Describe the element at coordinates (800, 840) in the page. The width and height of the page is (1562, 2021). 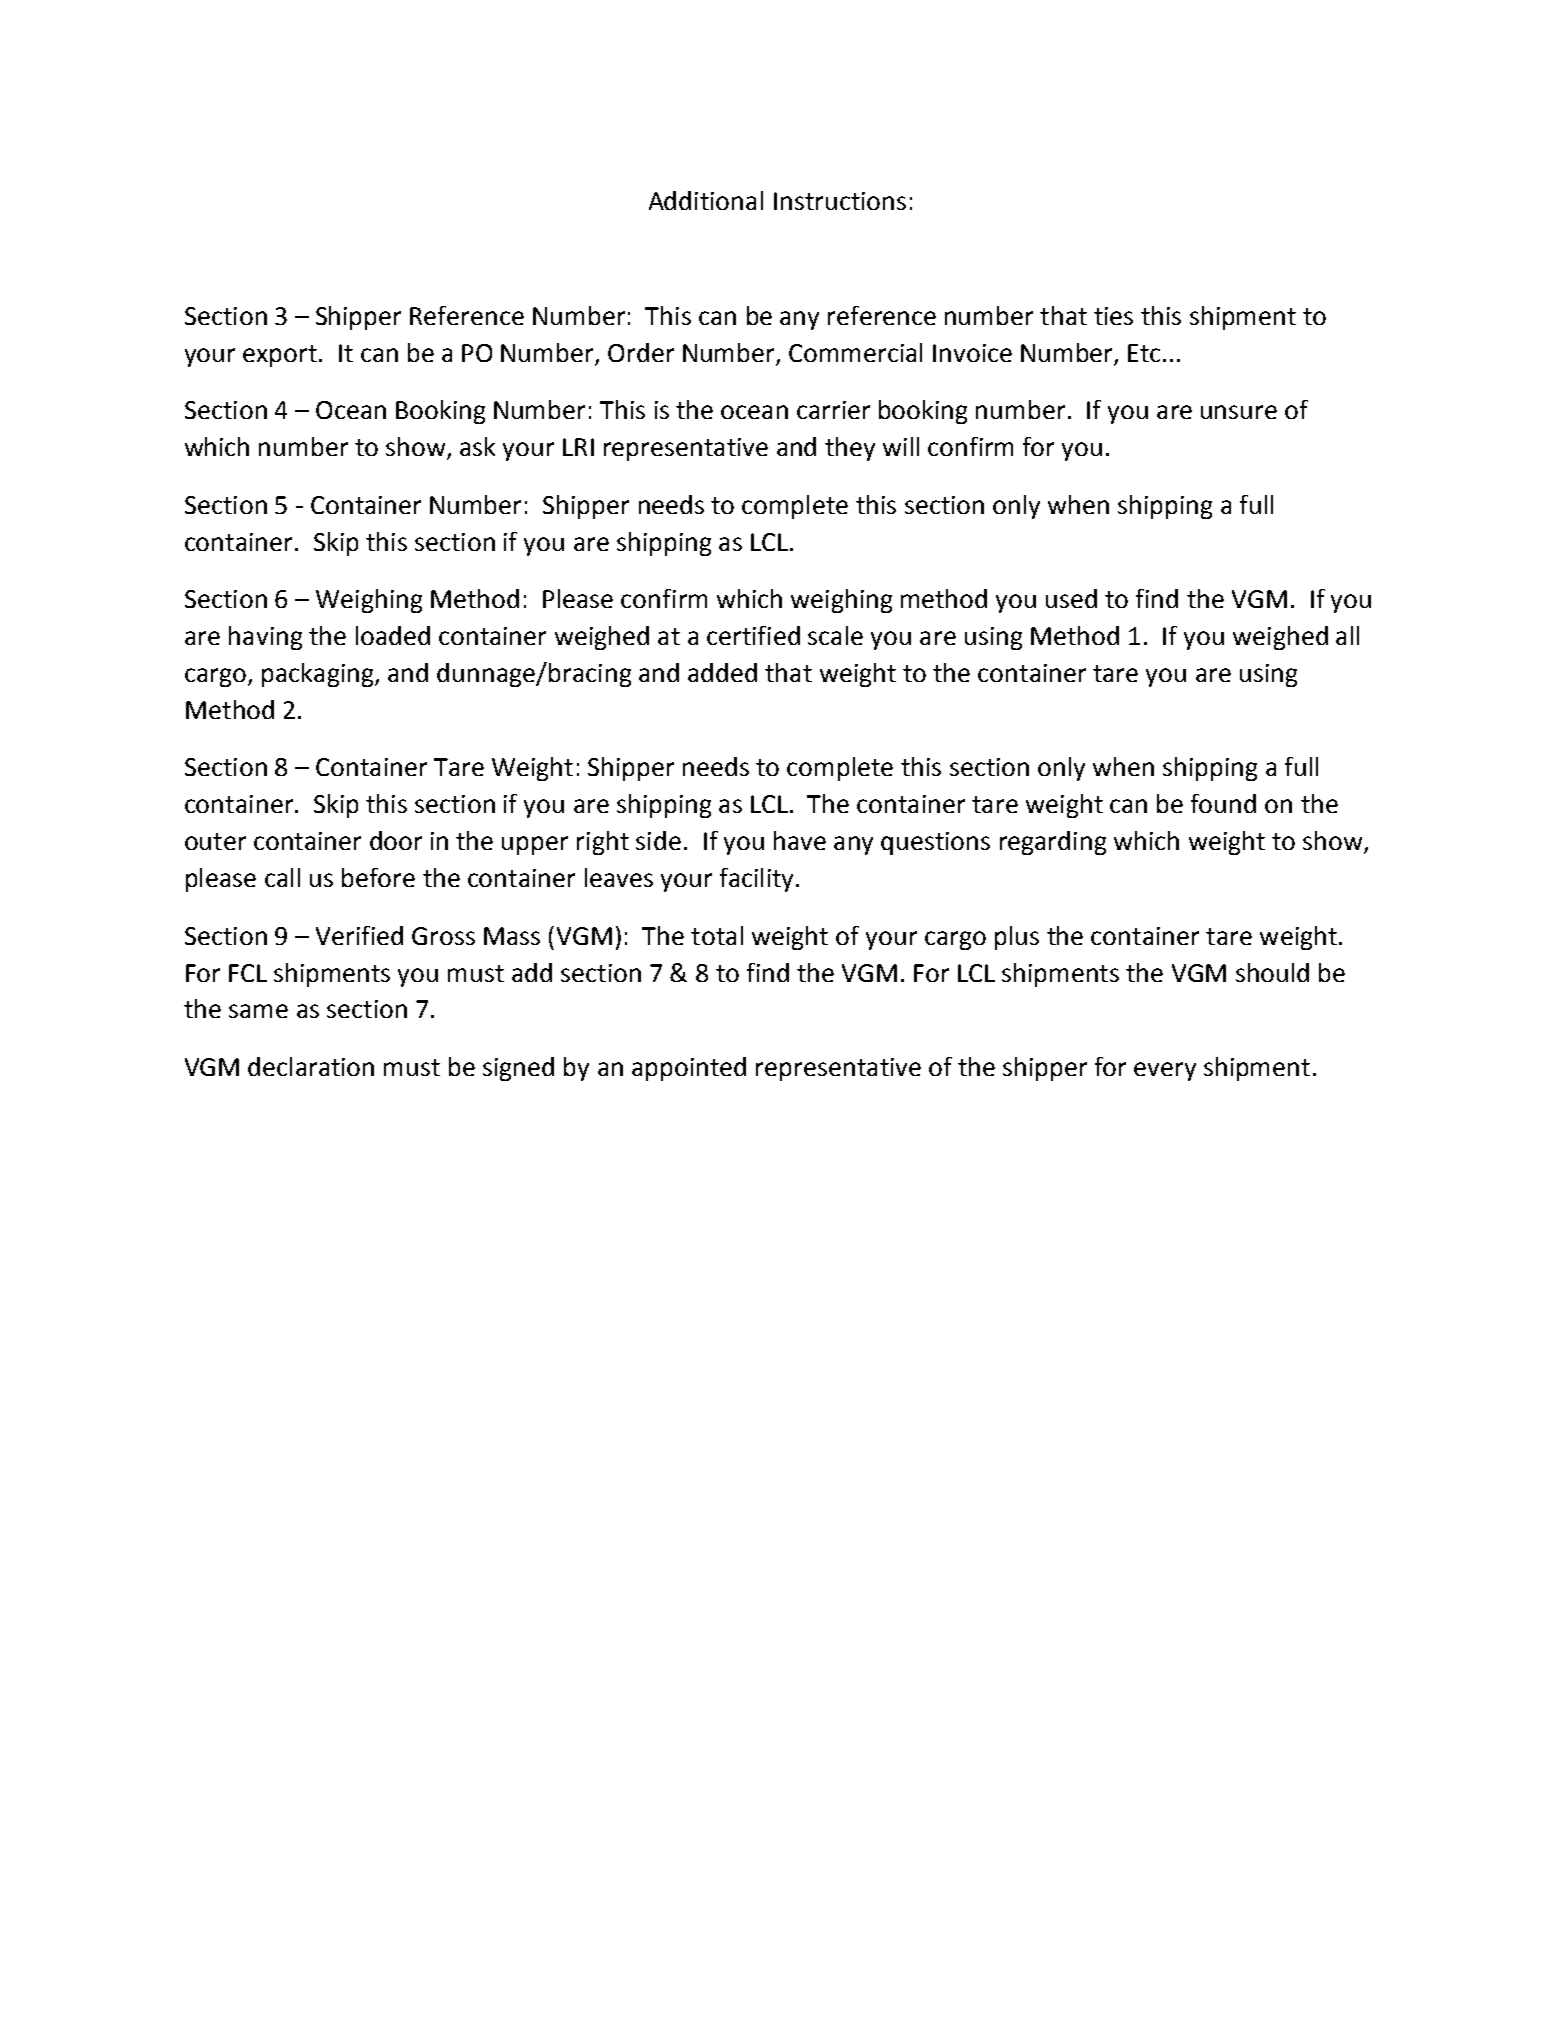
I see `have` at that location.
